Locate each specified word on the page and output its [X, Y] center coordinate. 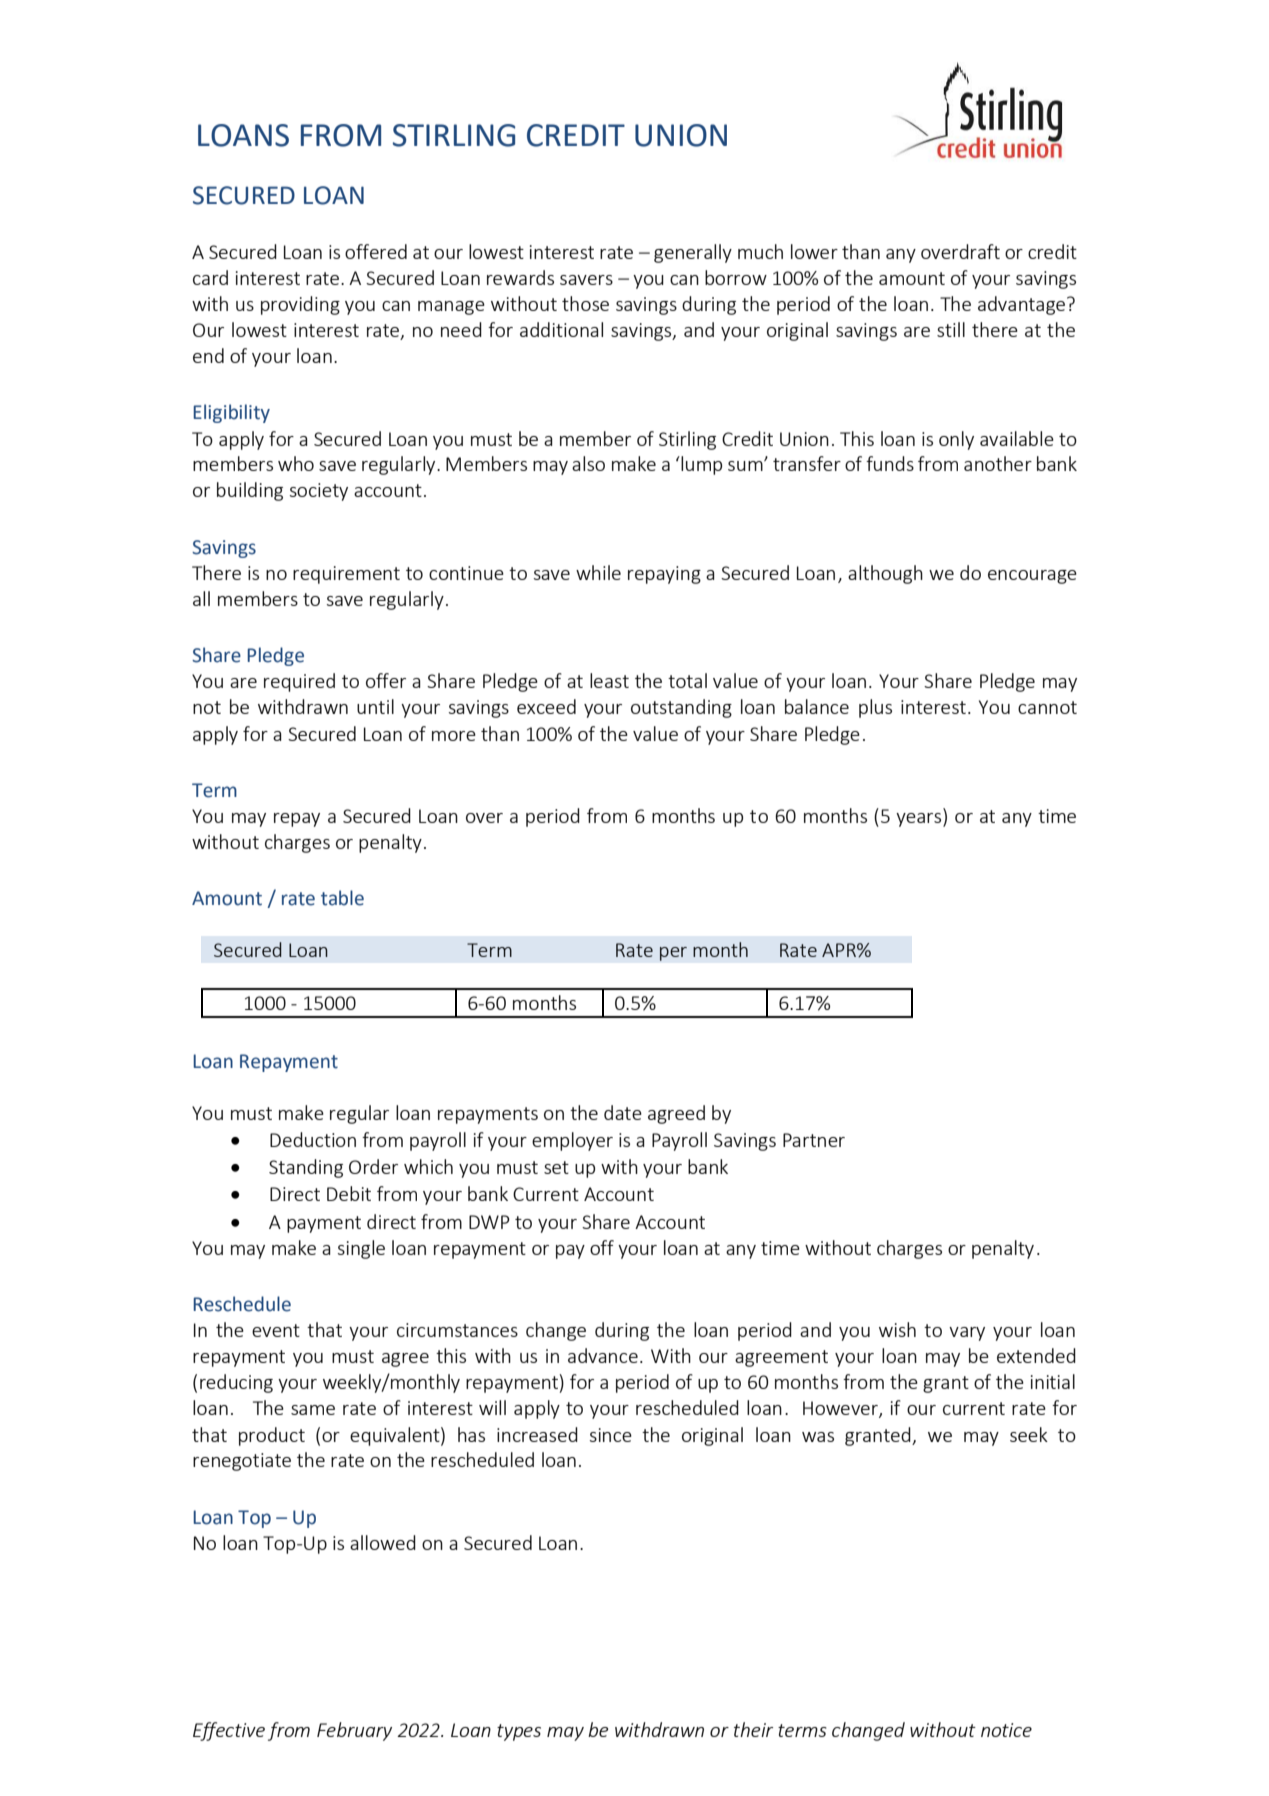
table [342, 898]
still [951, 329]
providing [300, 305]
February [354, 1731]
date [623, 1112]
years [920, 820]
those [585, 303]
